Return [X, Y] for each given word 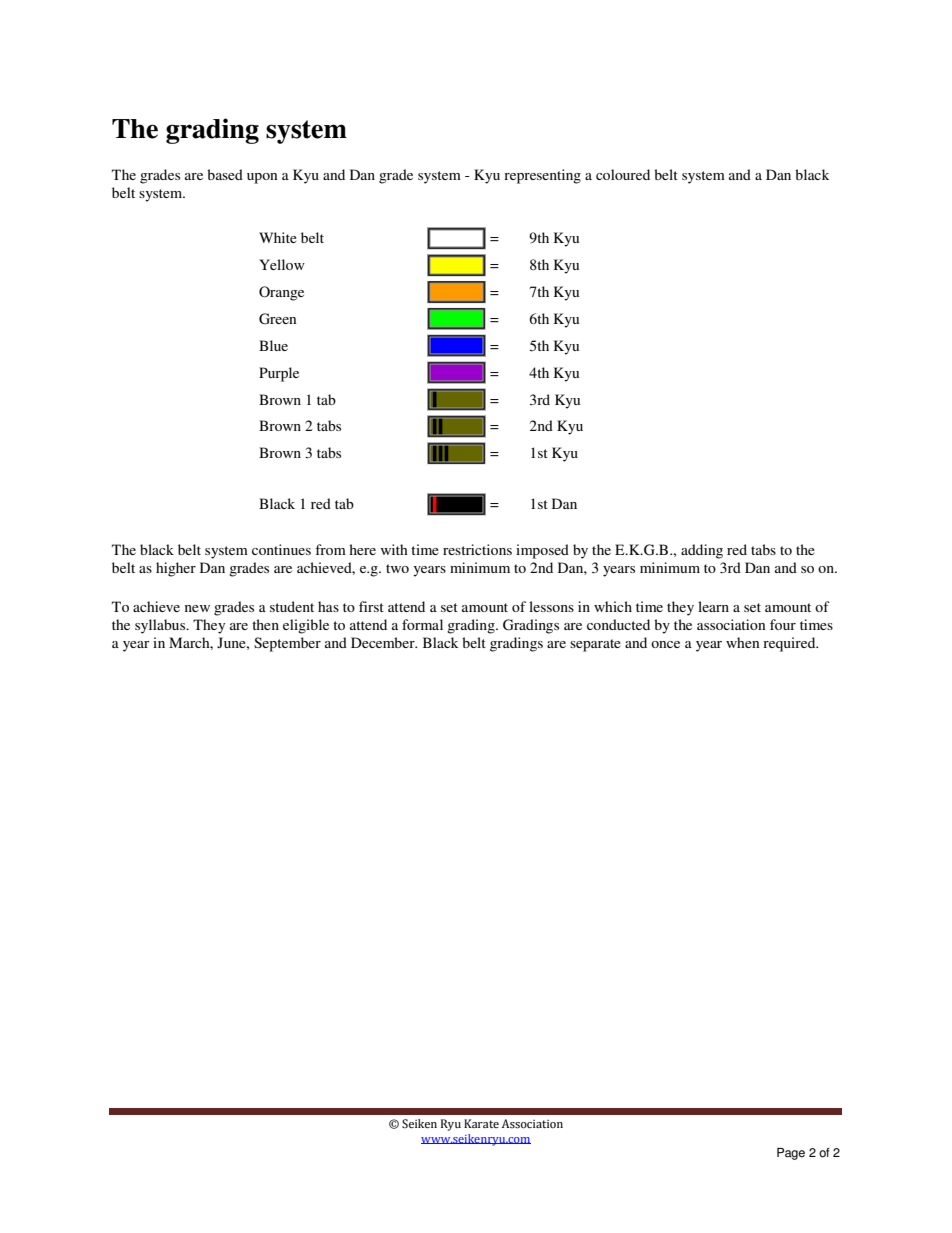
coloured [623, 174]
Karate [481, 1123]
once [665, 644]
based [225, 174]
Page [791, 1154]
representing [542, 176]
